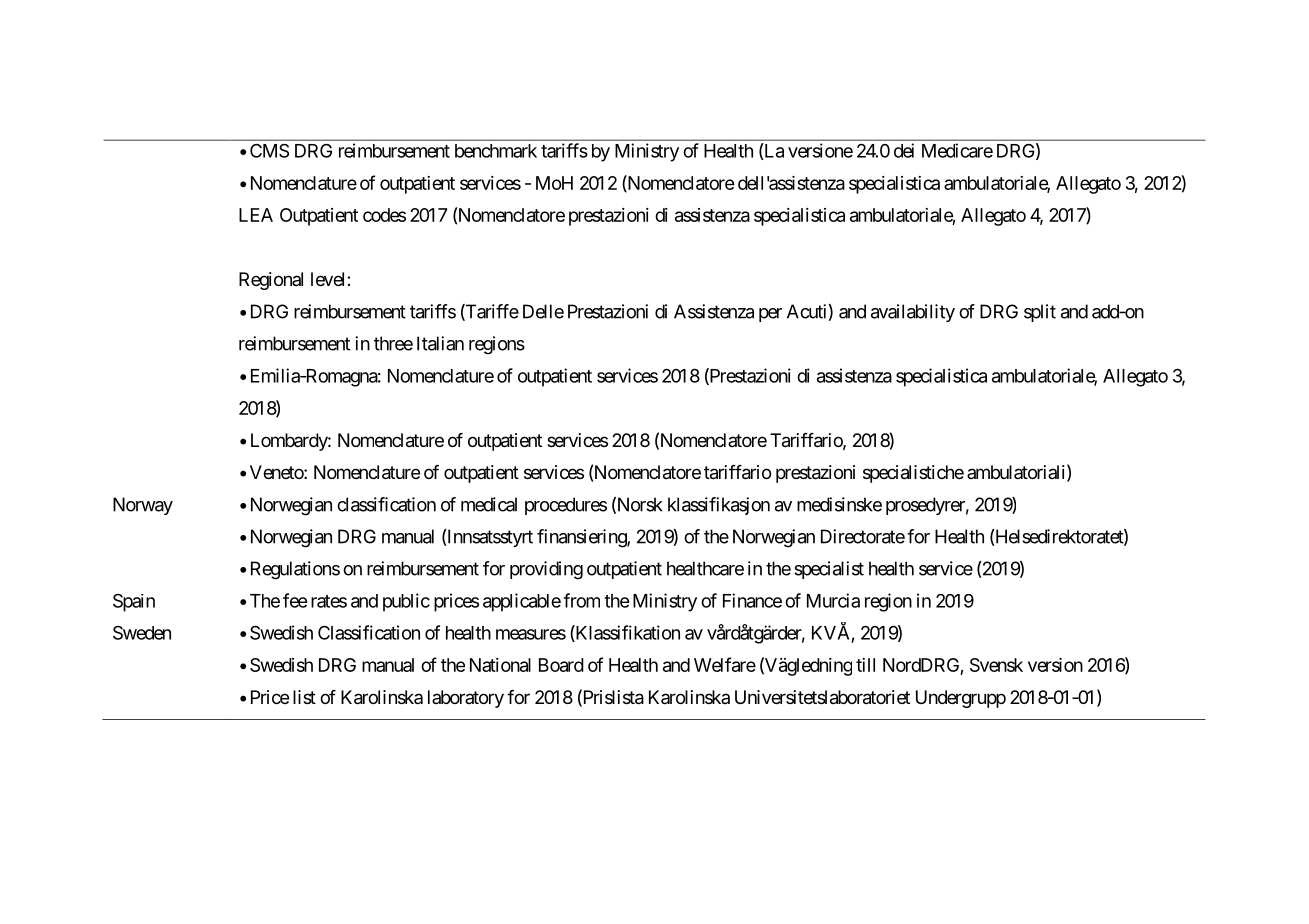 The image size is (1309, 924). Describe the element at coordinates (770, 315) in the document. I see `per` at that location.
